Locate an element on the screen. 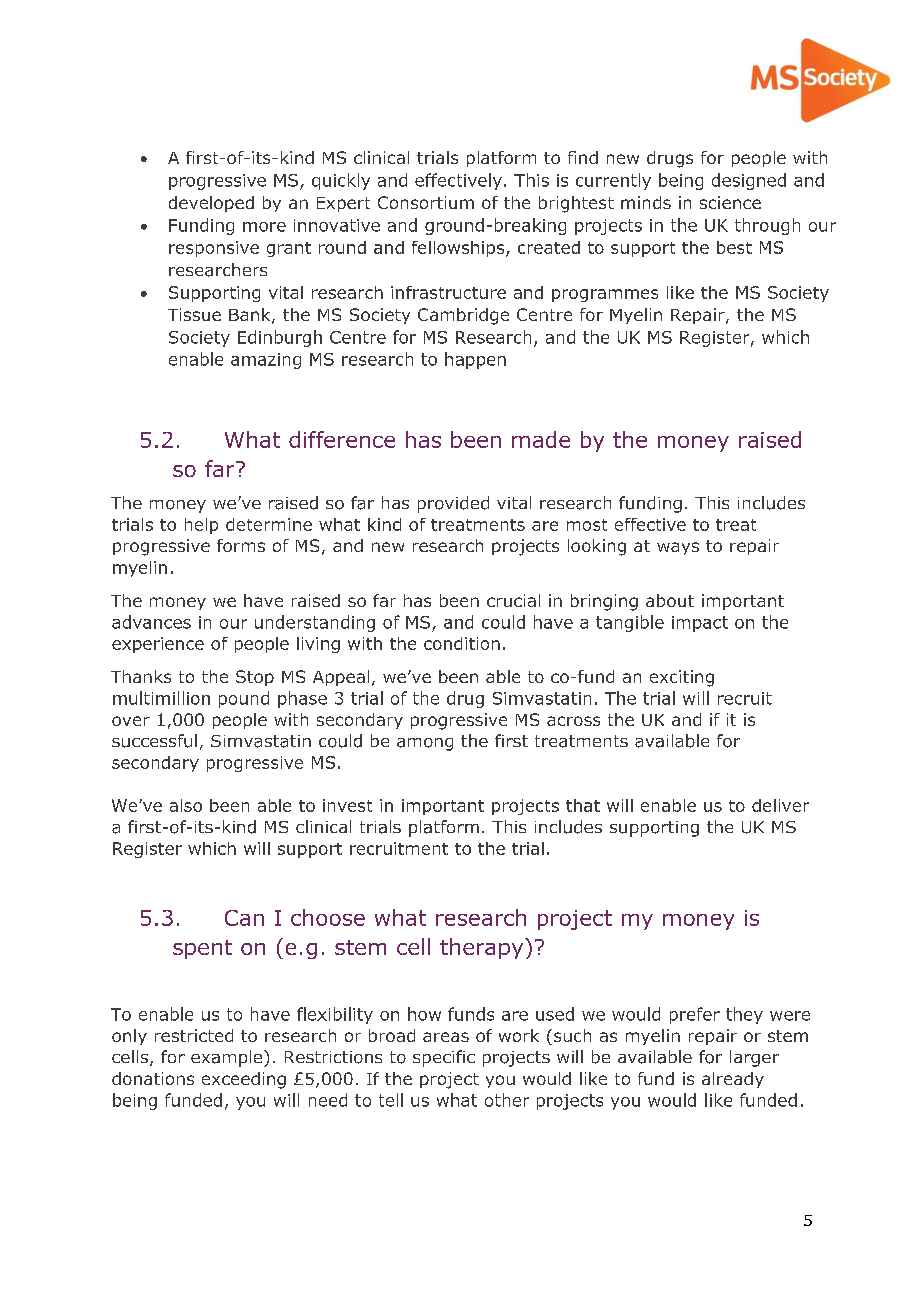 The image size is (924, 1308). example is located at coordinates (228, 1058).
